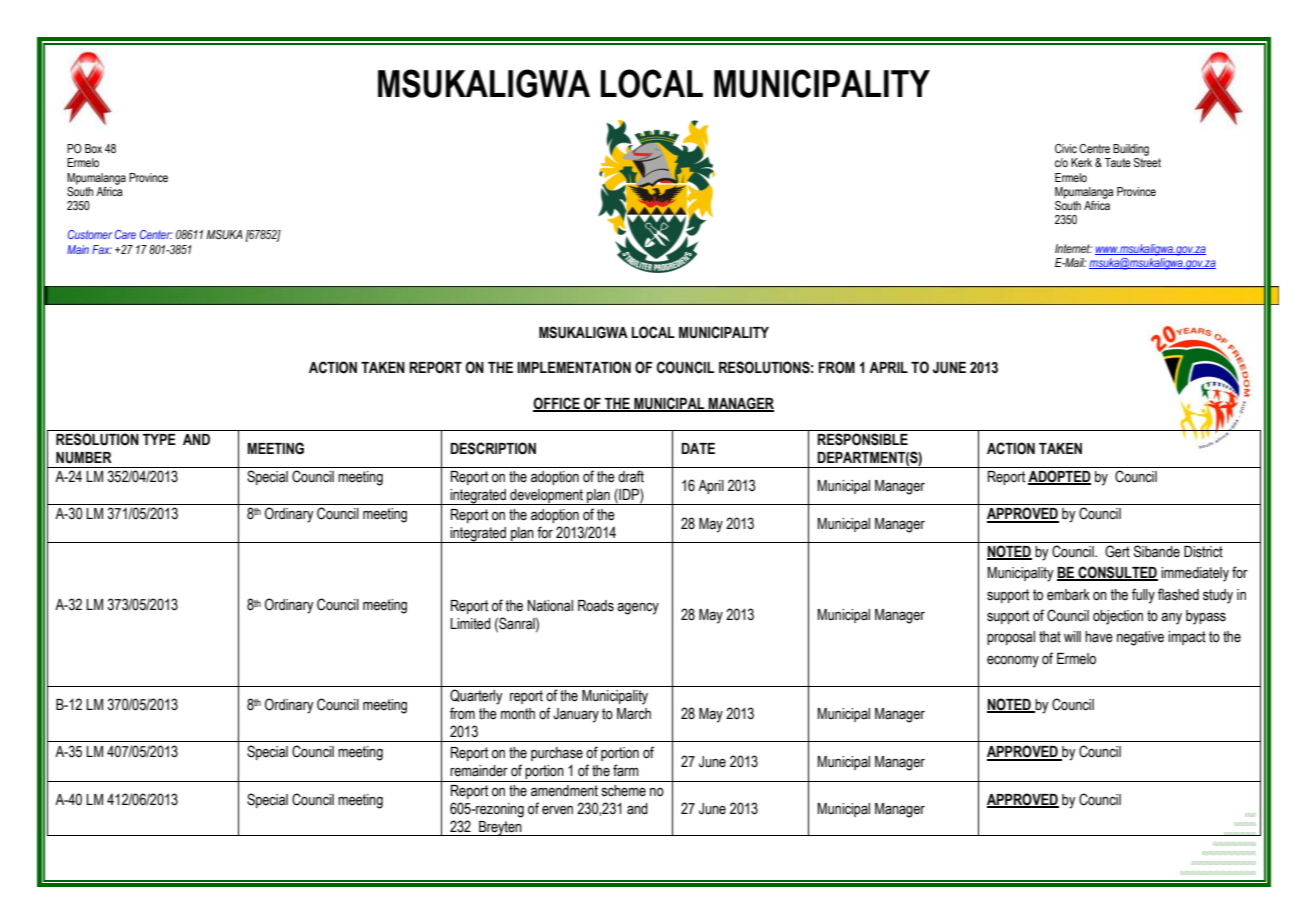 The width and height of the screenshot is (1308, 924). I want to click on draft, so click(631, 476).
